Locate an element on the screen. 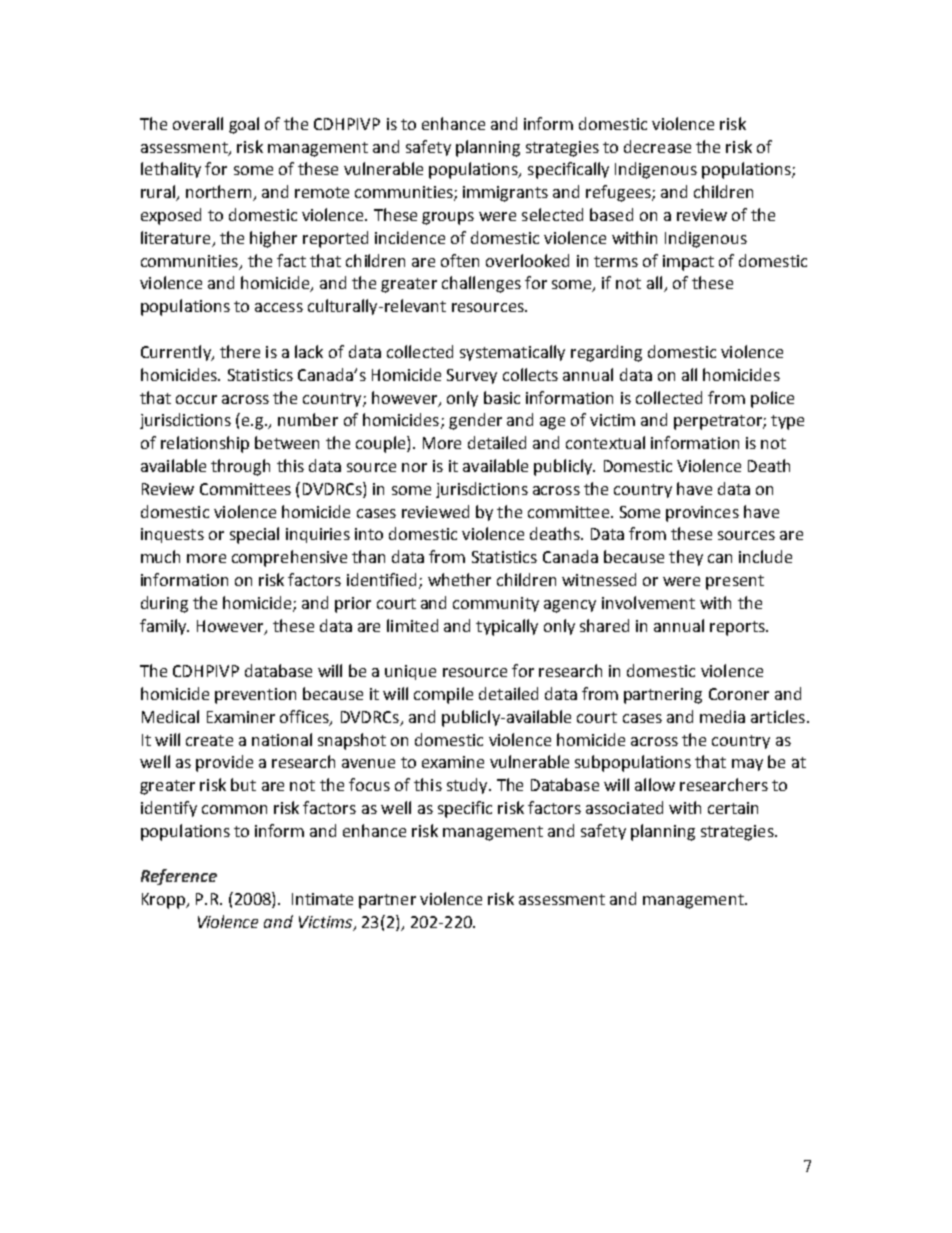 This screenshot has width=952, height=1233. special is located at coordinates (254, 535).
